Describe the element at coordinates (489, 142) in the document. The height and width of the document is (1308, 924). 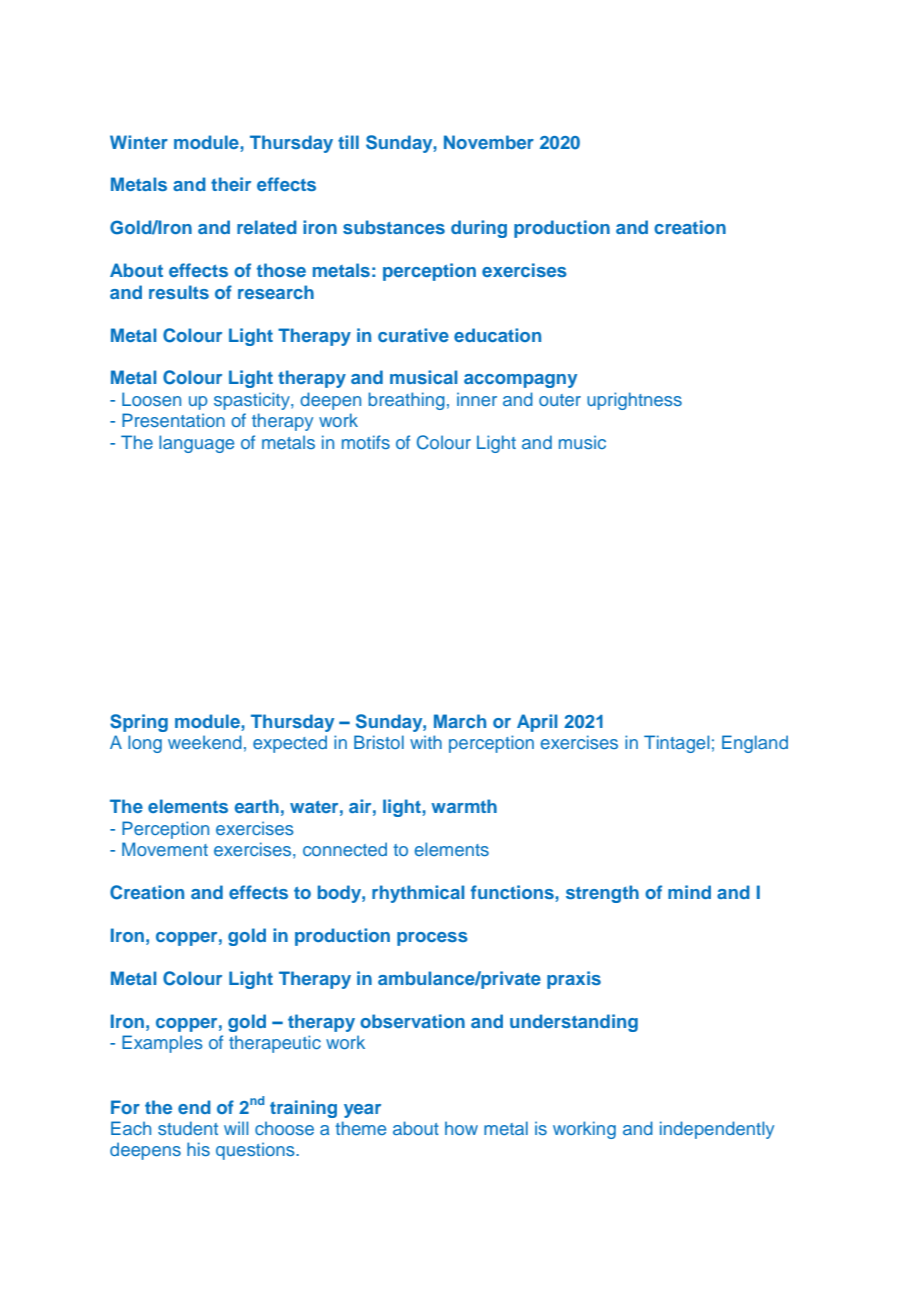
I see `November` at that location.
